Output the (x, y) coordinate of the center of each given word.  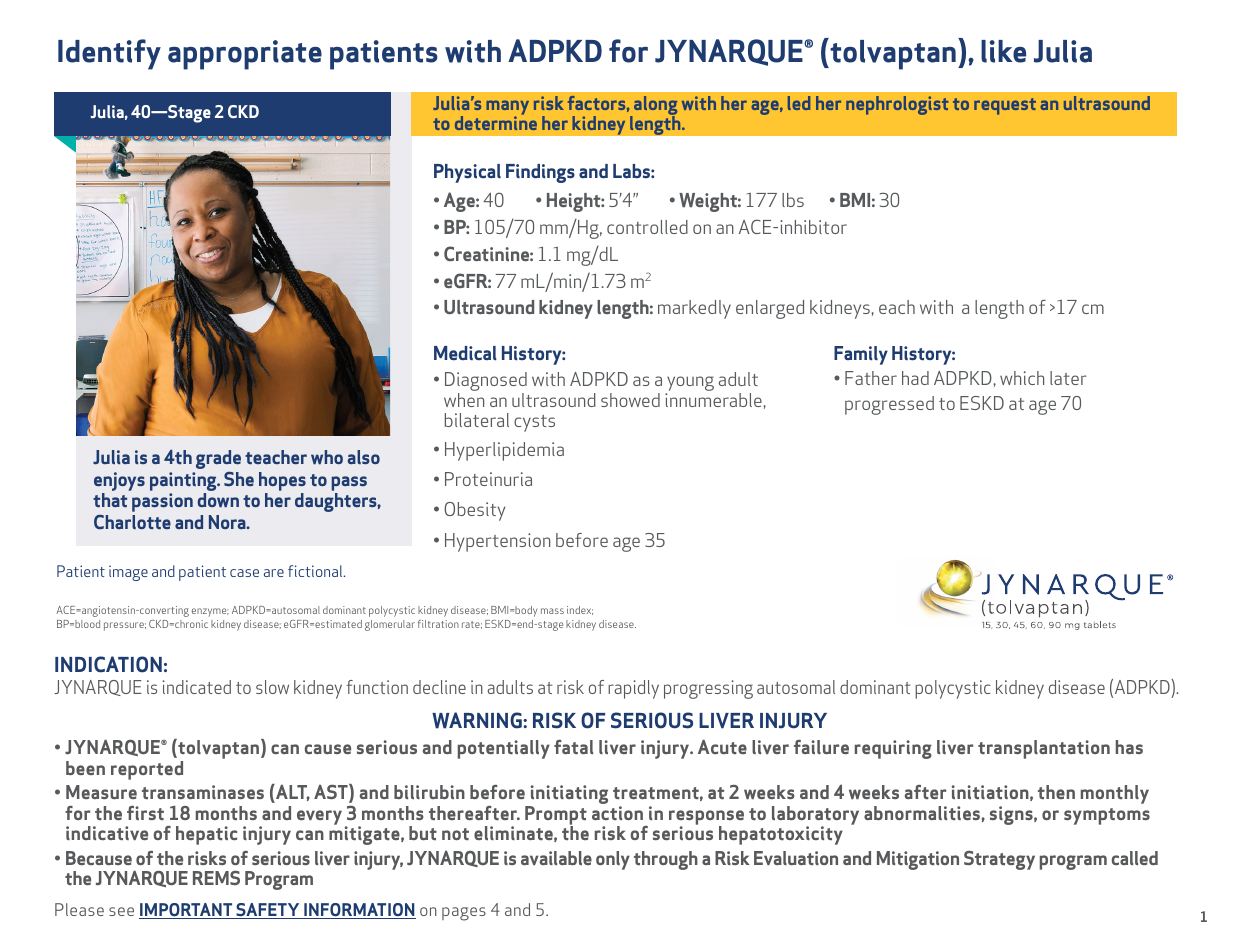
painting (184, 483)
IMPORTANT (187, 911)
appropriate (245, 55)
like (1003, 51)
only (613, 860)
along (654, 107)
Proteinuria (488, 479)
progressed (889, 405)
